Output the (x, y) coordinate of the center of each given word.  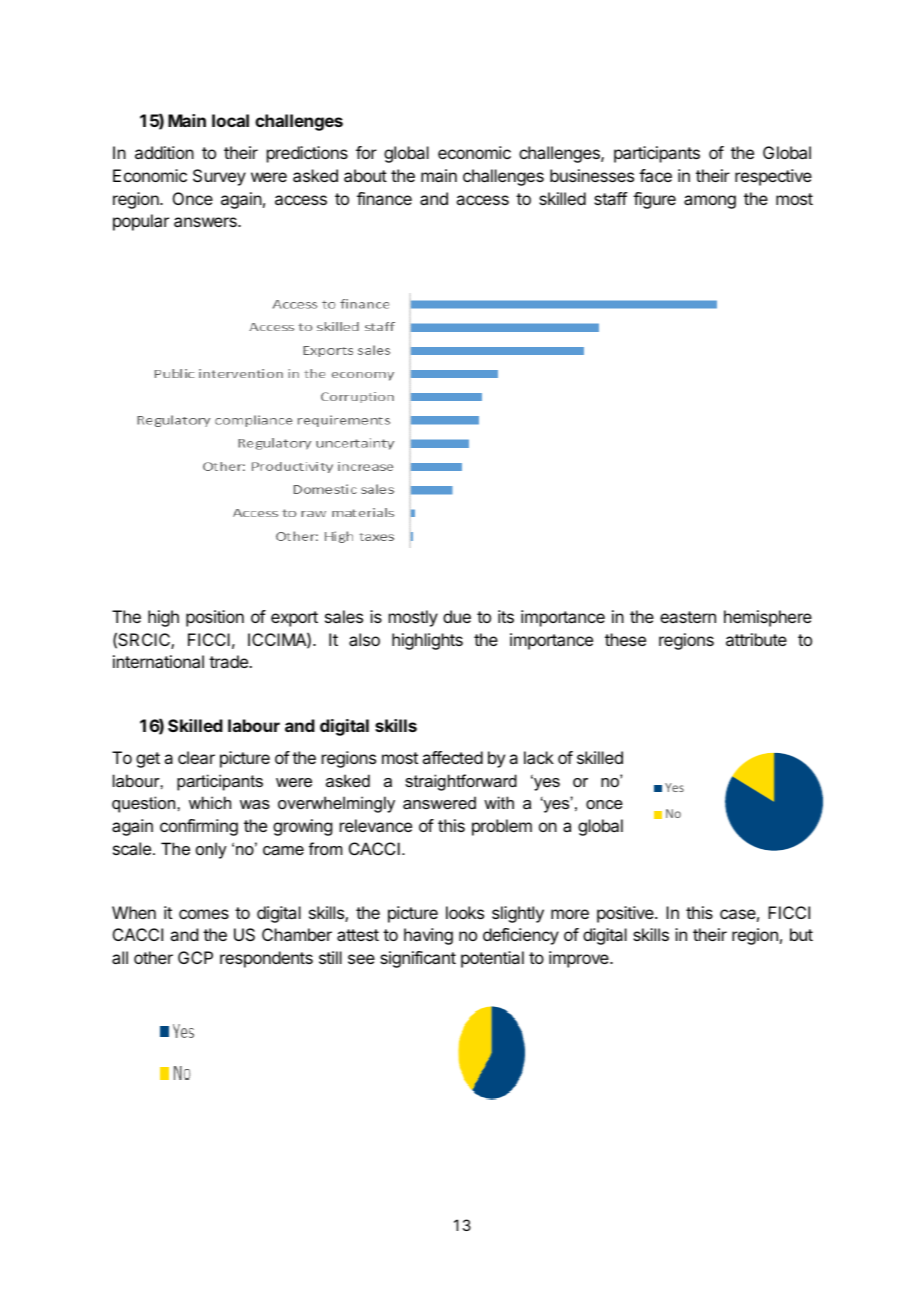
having (428, 936)
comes (204, 914)
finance (384, 198)
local (230, 120)
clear (196, 757)
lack (539, 757)
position (215, 618)
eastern (688, 617)
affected (452, 757)
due (457, 616)
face (655, 175)
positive (626, 914)
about (365, 175)
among (710, 202)
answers (206, 222)
